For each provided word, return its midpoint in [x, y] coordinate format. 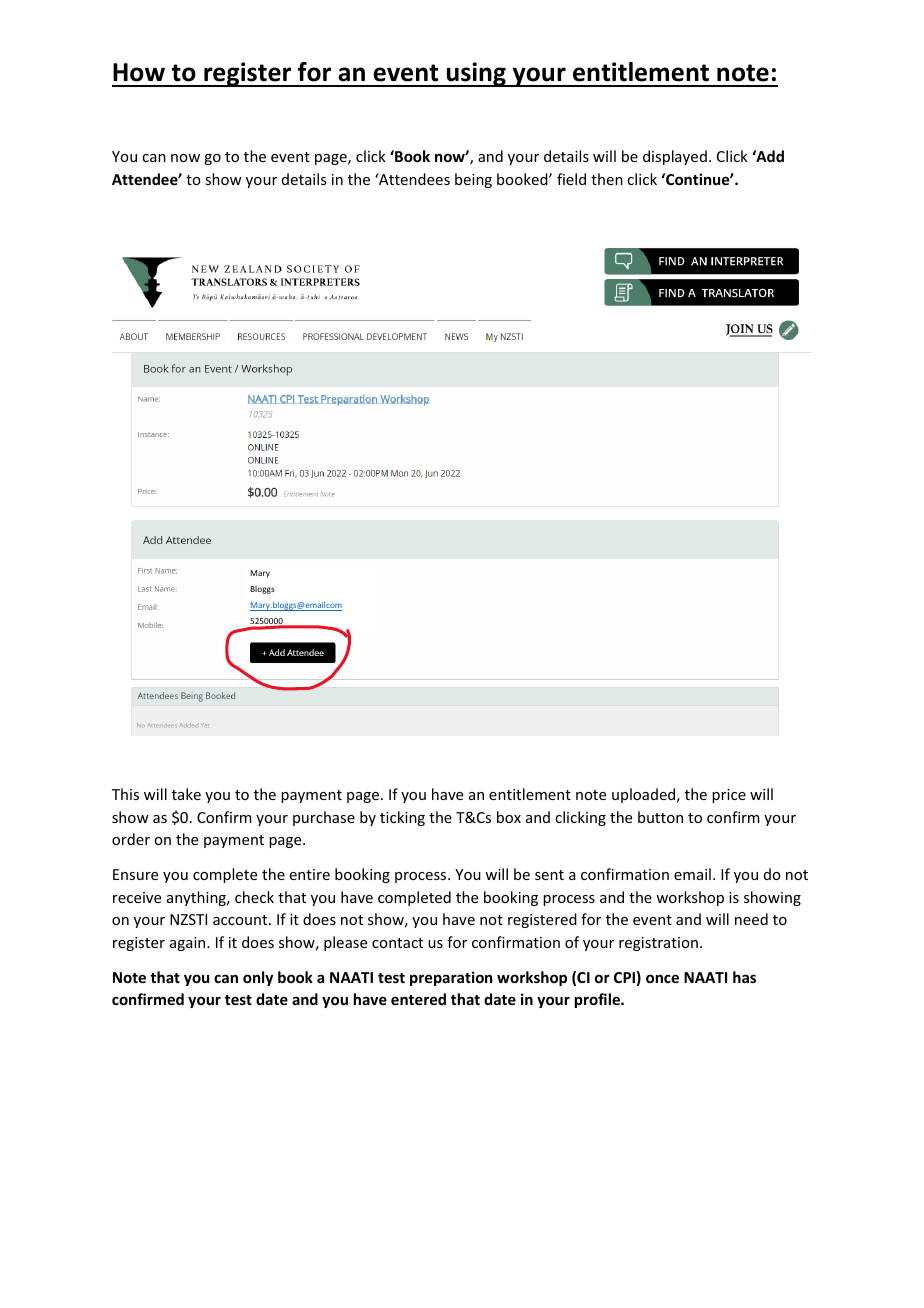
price [729, 796]
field [571, 179]
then [607, 179]
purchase [324, 818]
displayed [675, 157]
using [476, 74]
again [189, 944]
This [125, 794]
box [509, 817]
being [473, 180]
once [662, 978]
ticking [402, 818]
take [186, 794]
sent [549, 875]
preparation [451, 978]
